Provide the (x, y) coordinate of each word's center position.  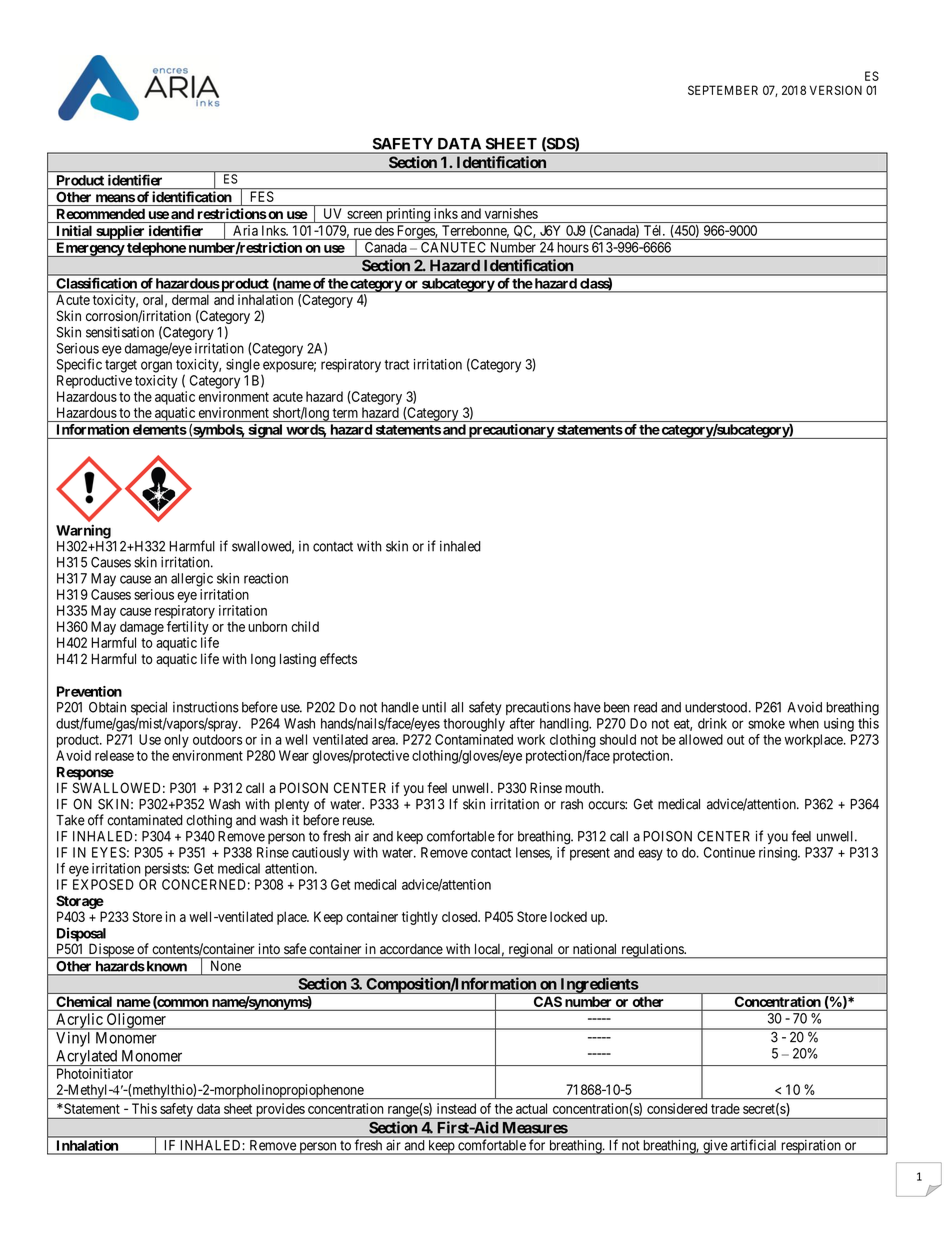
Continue (729, 852)
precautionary (510, 431)
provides (280, 1111)
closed (461, 916)
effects (338, 659)
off (96, 820)
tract (396, 365)
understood (716, 707)
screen (364, 215)
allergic (192, 580)
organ (156, 367)
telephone (156, 249)
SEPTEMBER (723, 90)
